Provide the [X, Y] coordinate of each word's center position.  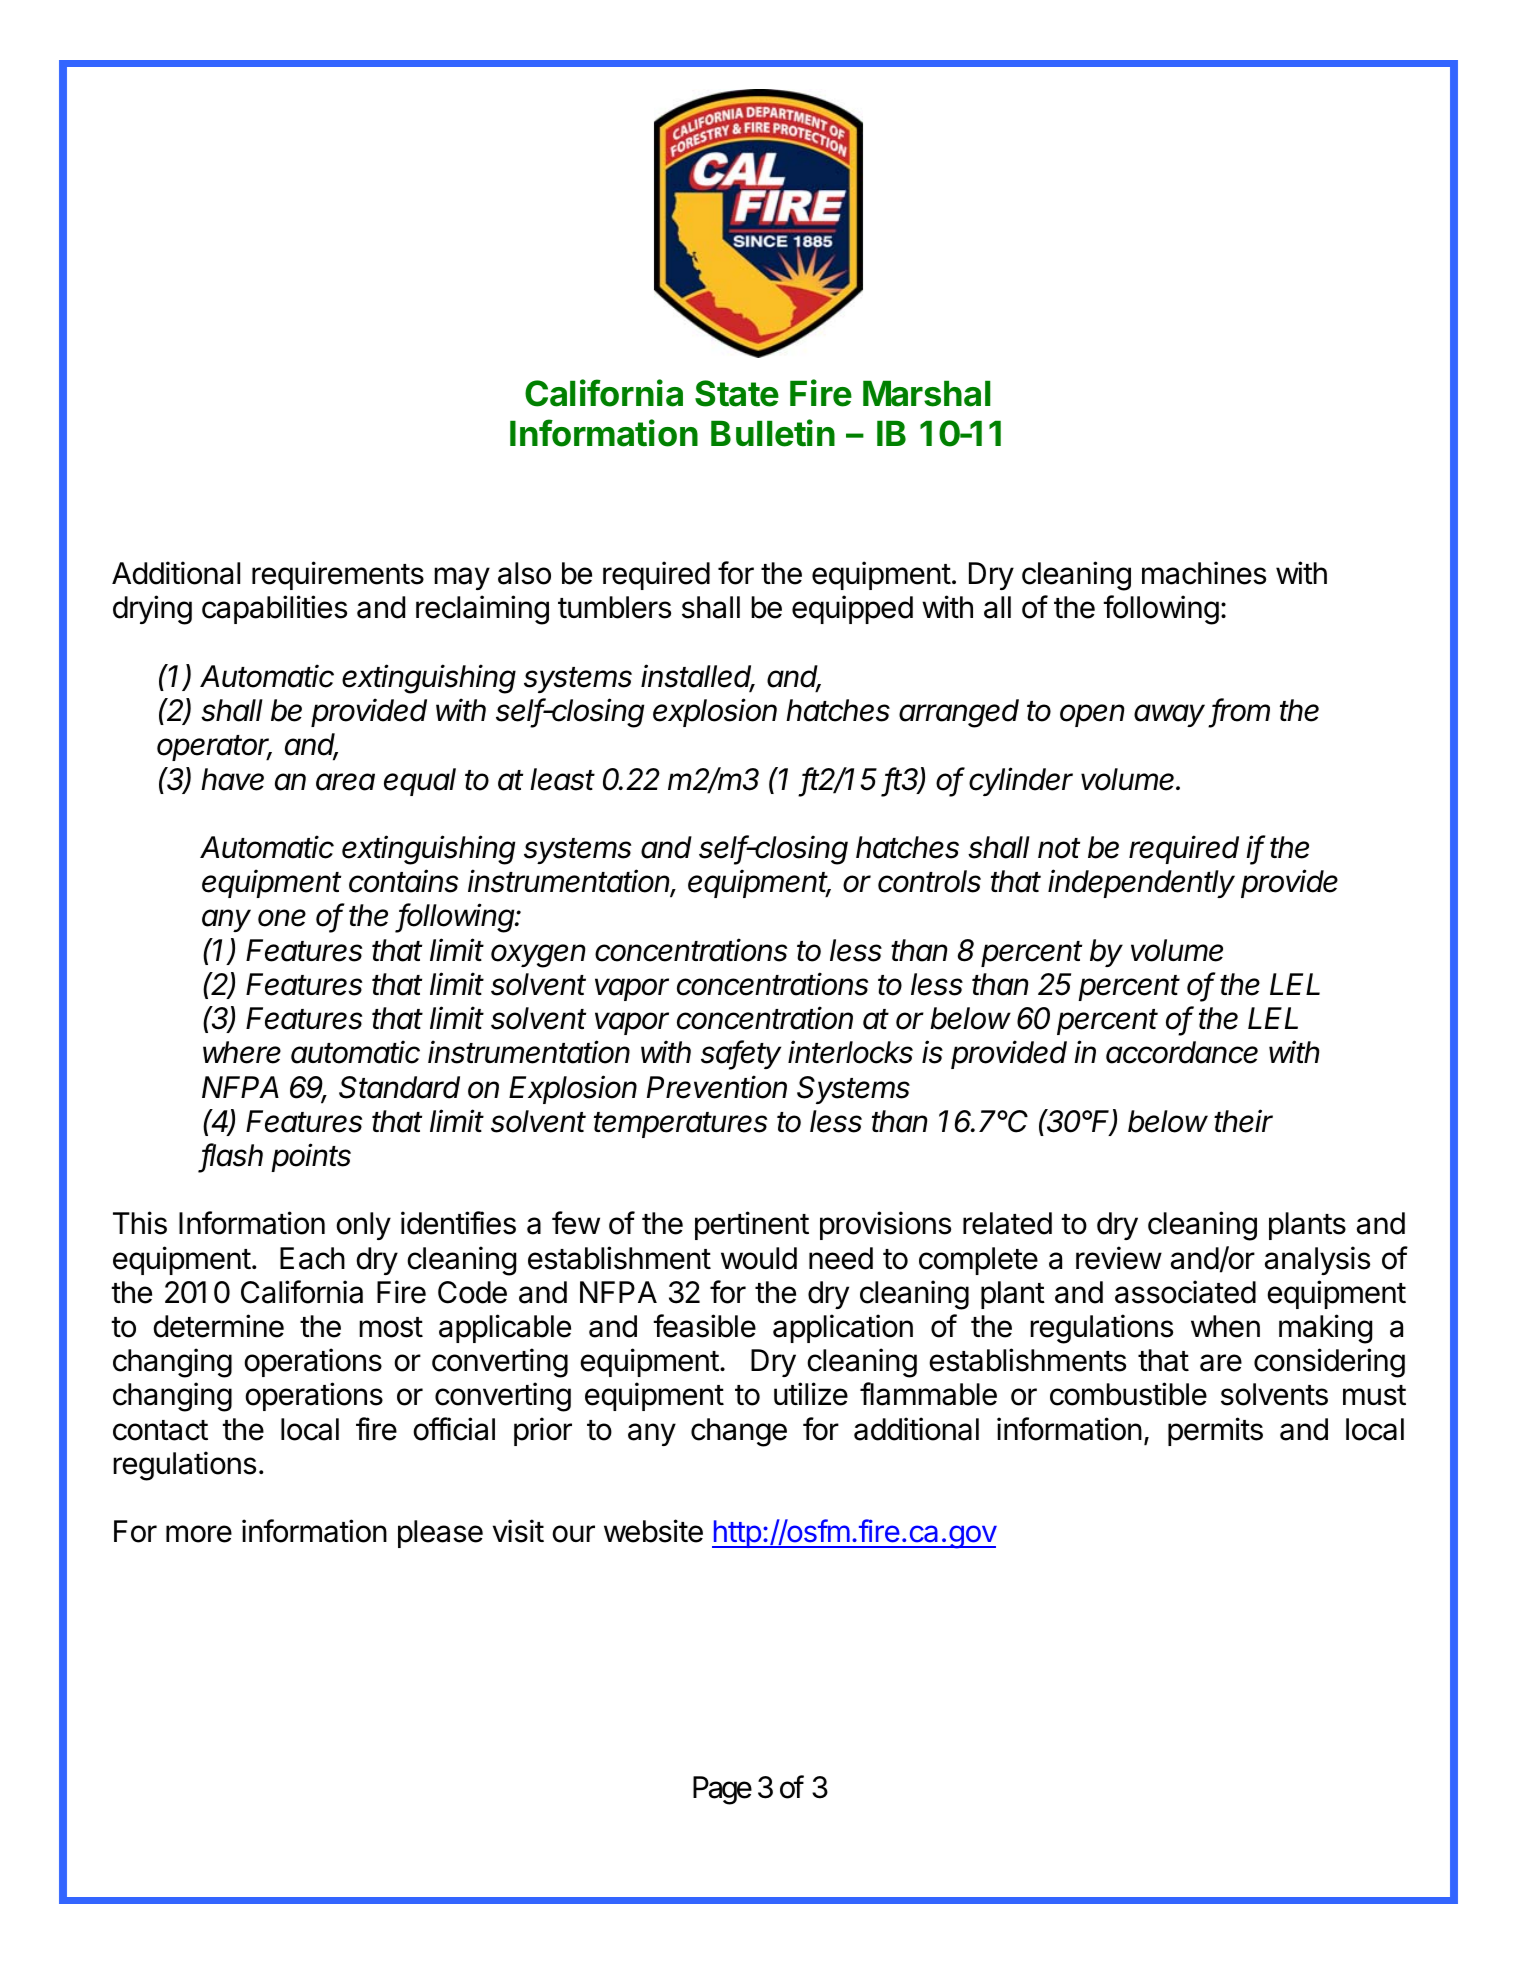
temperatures [680, 1125]
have [232, 779]
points [311, 1157]
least [562, 779]
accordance [1182, 1052]
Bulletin [773, 433]
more [199, 1534]
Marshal [927, 393]
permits [1215, 1431]
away [1169, 715]
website [653, 1531]
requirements [338, 575]
